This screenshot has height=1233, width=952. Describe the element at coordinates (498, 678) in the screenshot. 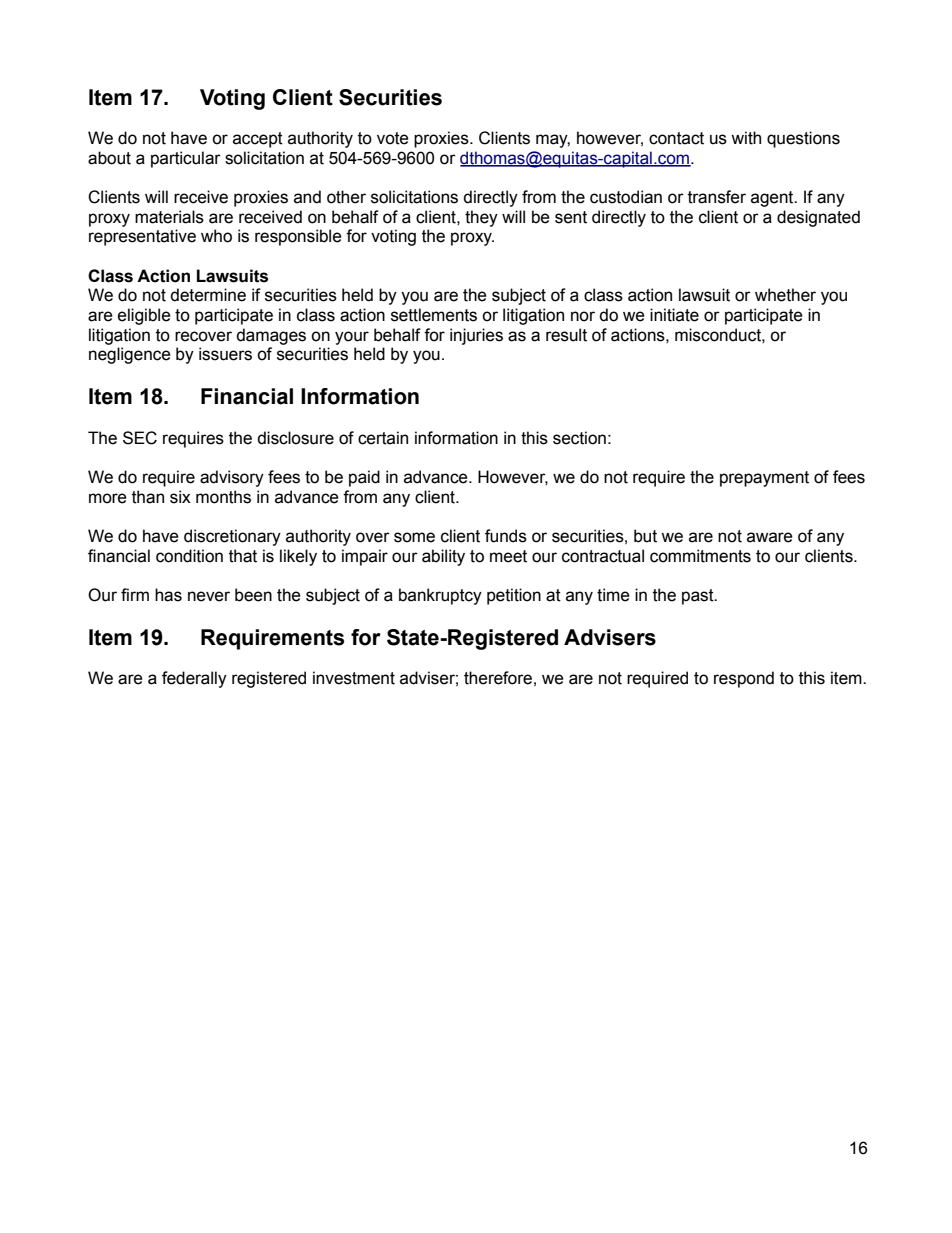

I see `therefore` at that location.
